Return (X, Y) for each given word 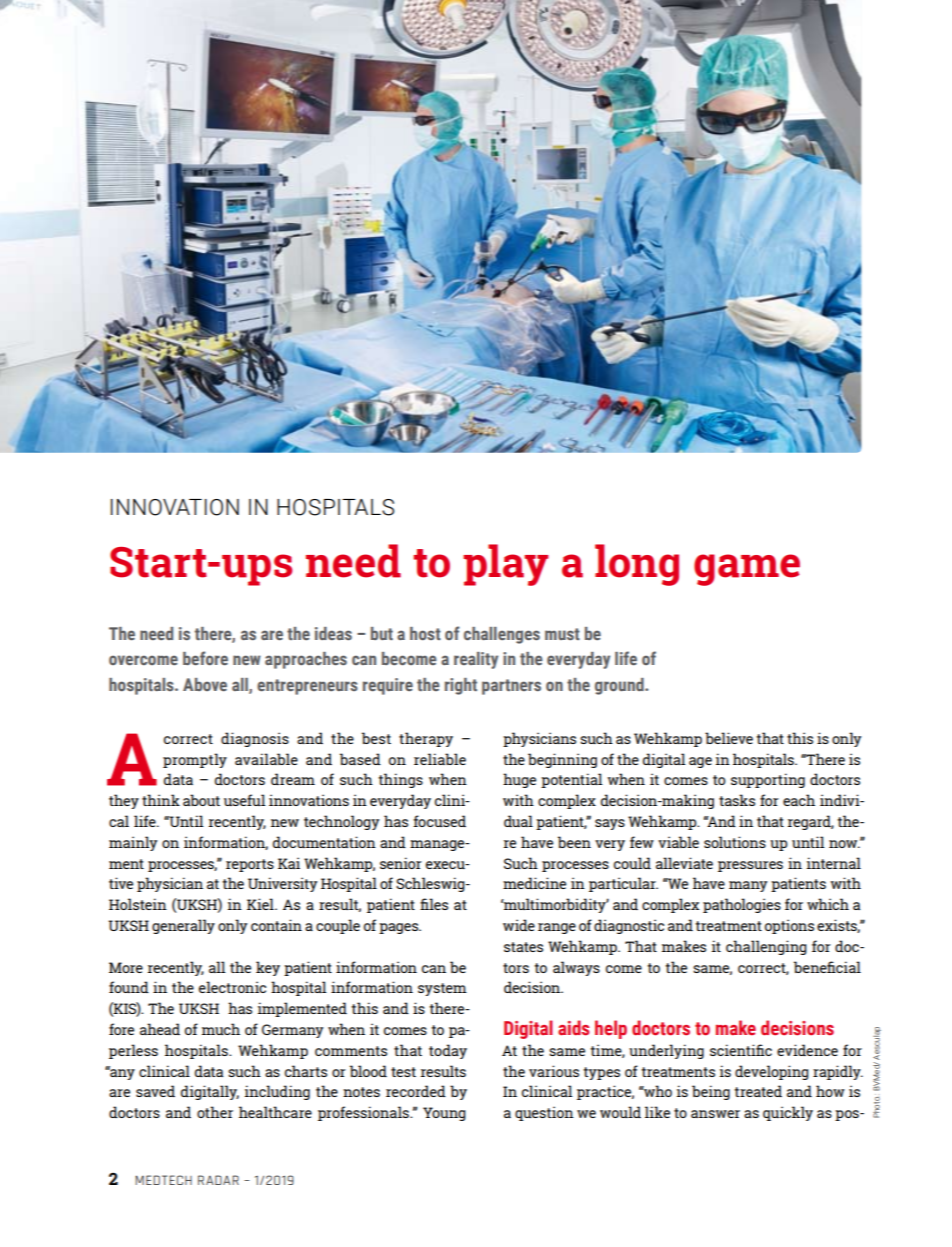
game (747, 570)
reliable (440, 759)
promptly (195, 760)
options (789, 926)
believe (729, 738)
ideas (333, 633)
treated (758, 1091)
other (215, 1112)
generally (183, 926)
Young (444, 1114)
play (505, 565)
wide (519, 925)
